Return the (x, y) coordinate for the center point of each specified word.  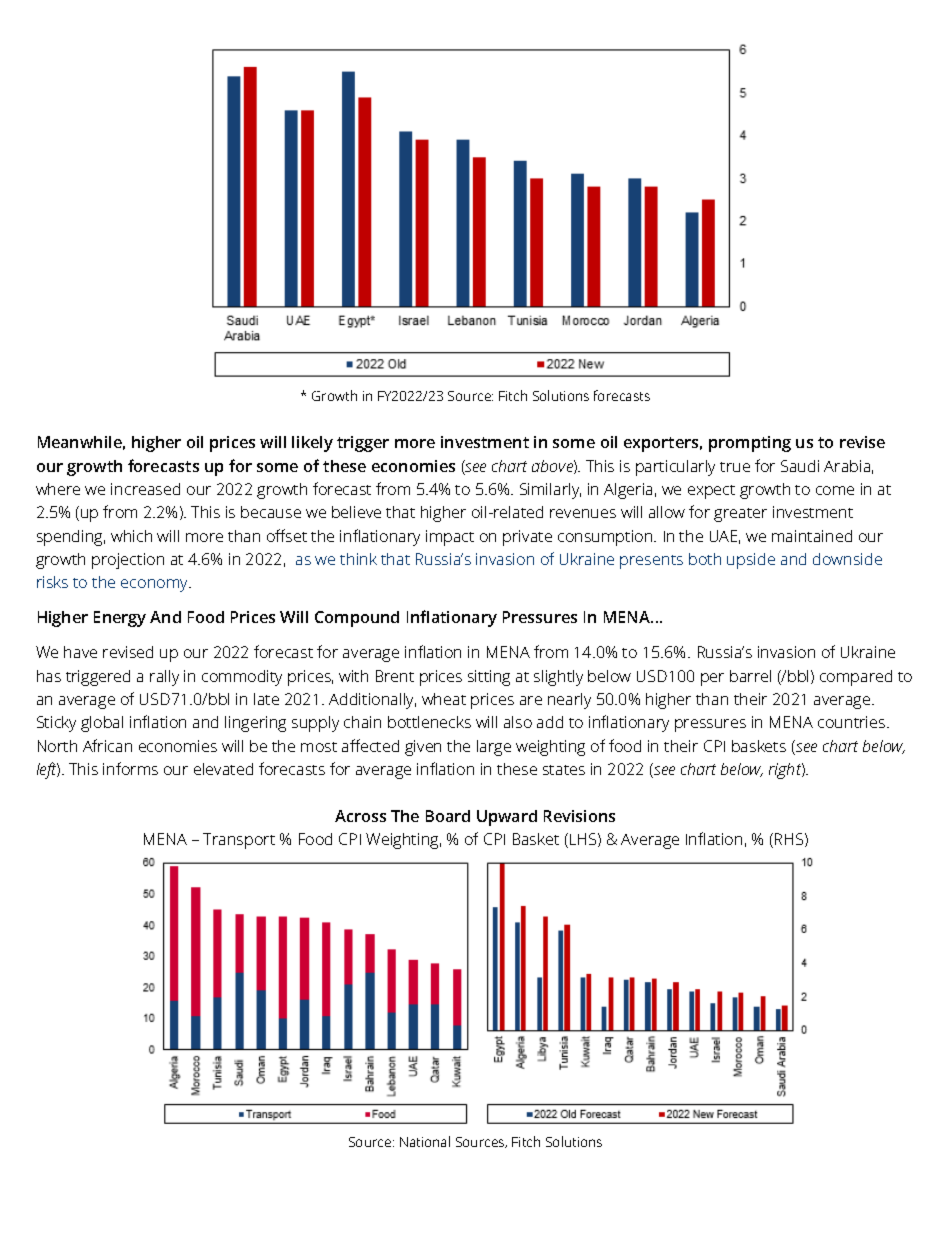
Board (448, 816)
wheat (444, 699)
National (425, 1141)
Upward (507, 818)
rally (164, 678)
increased (145, 489)
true (735, 467)
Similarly (550, 491)
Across (360, 816)
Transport (239, 841)
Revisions (579, 816)
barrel (750, 676)
